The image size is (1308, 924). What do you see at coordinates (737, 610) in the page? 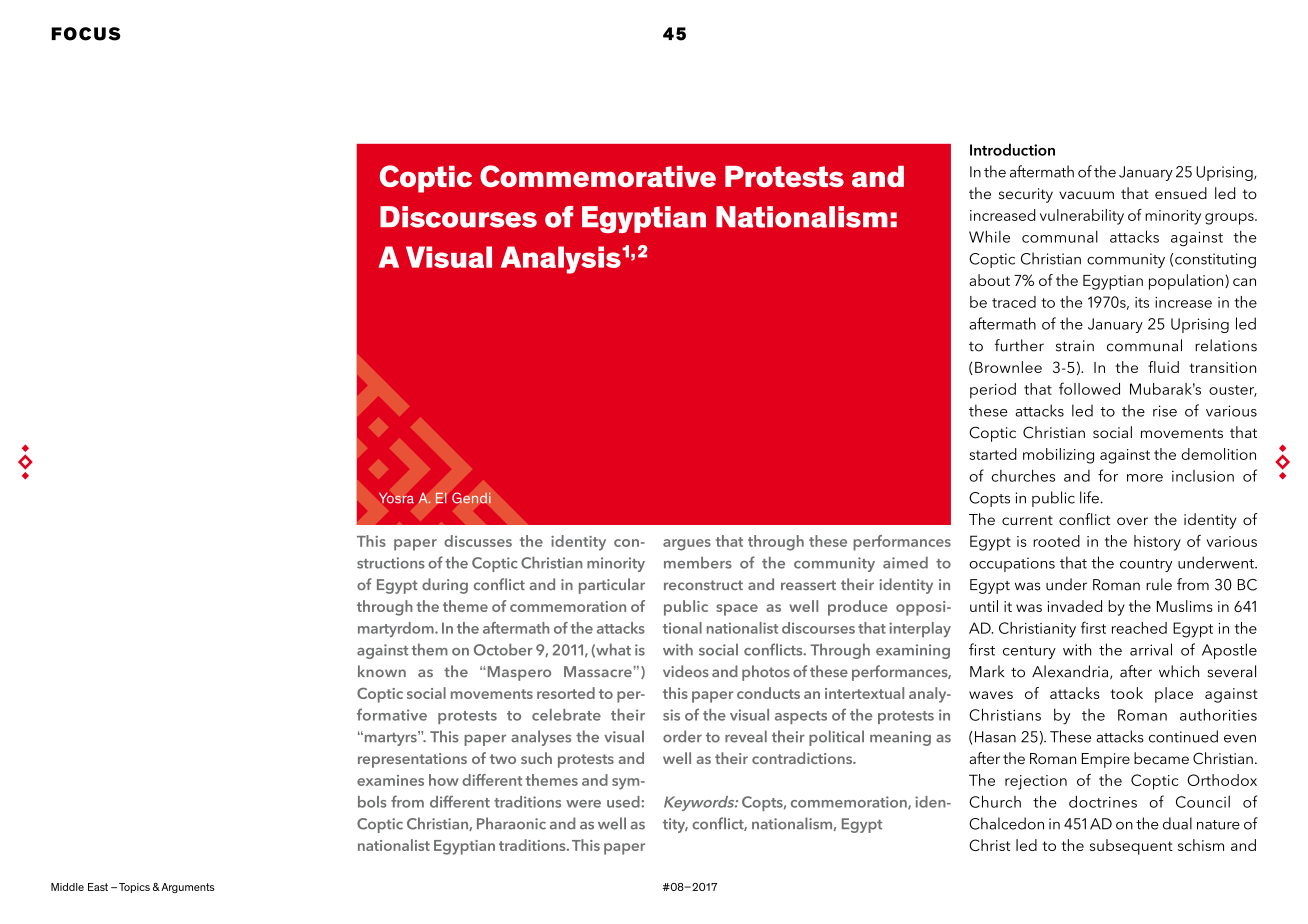
I see `space` at bounding box center [737, 610].
